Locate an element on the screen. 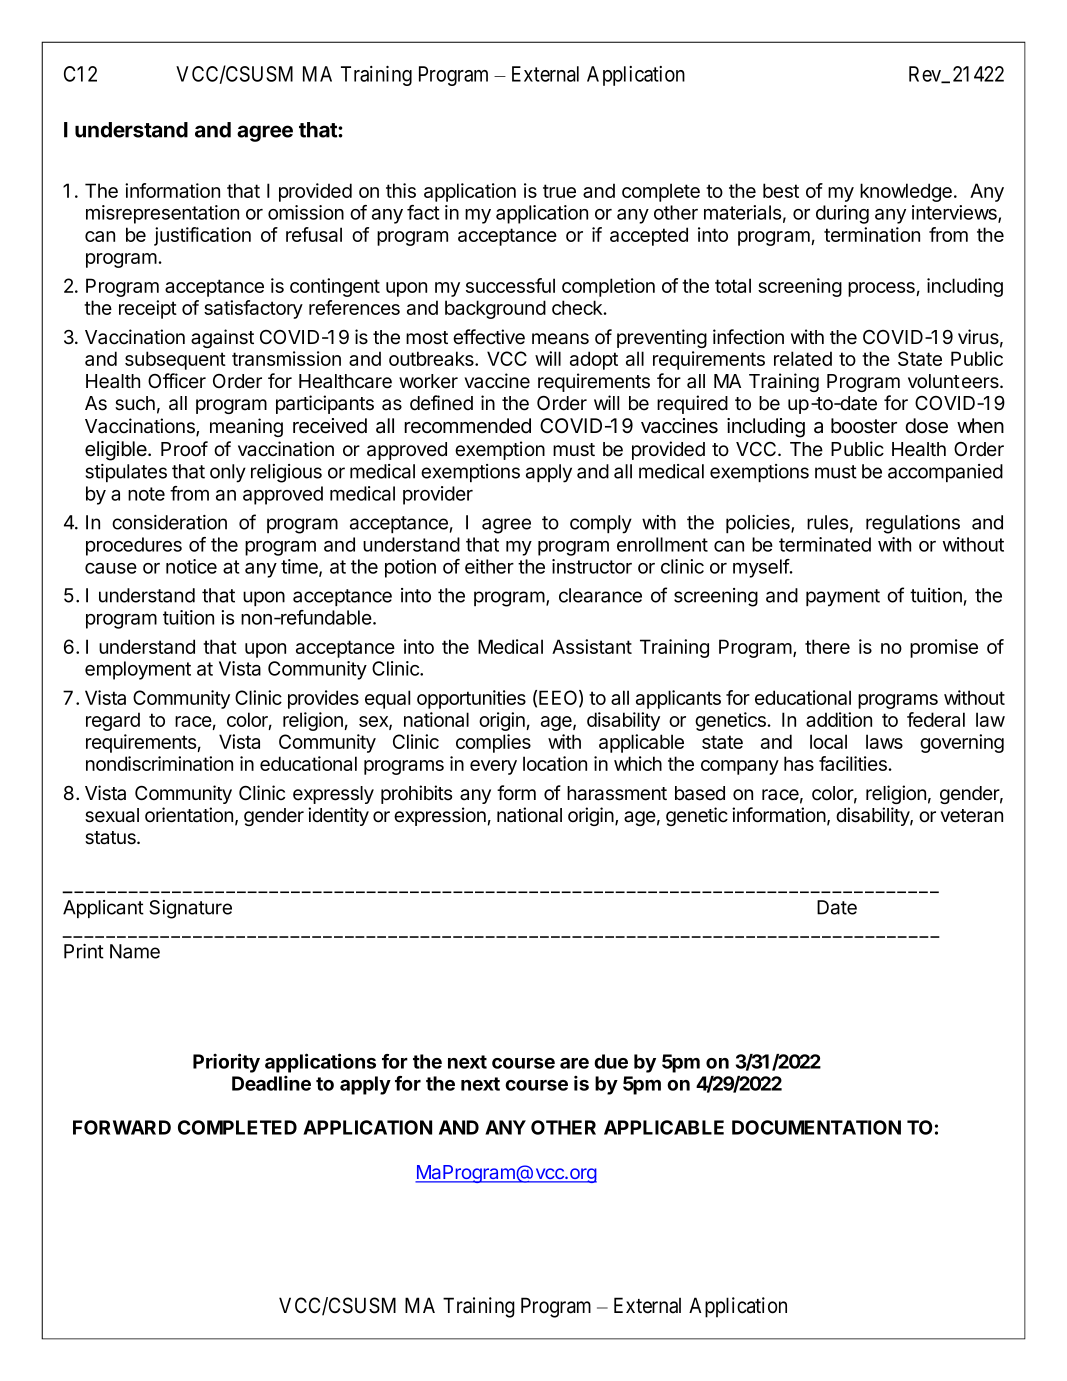  misrepresentation is located at coordinates (162, 214).
